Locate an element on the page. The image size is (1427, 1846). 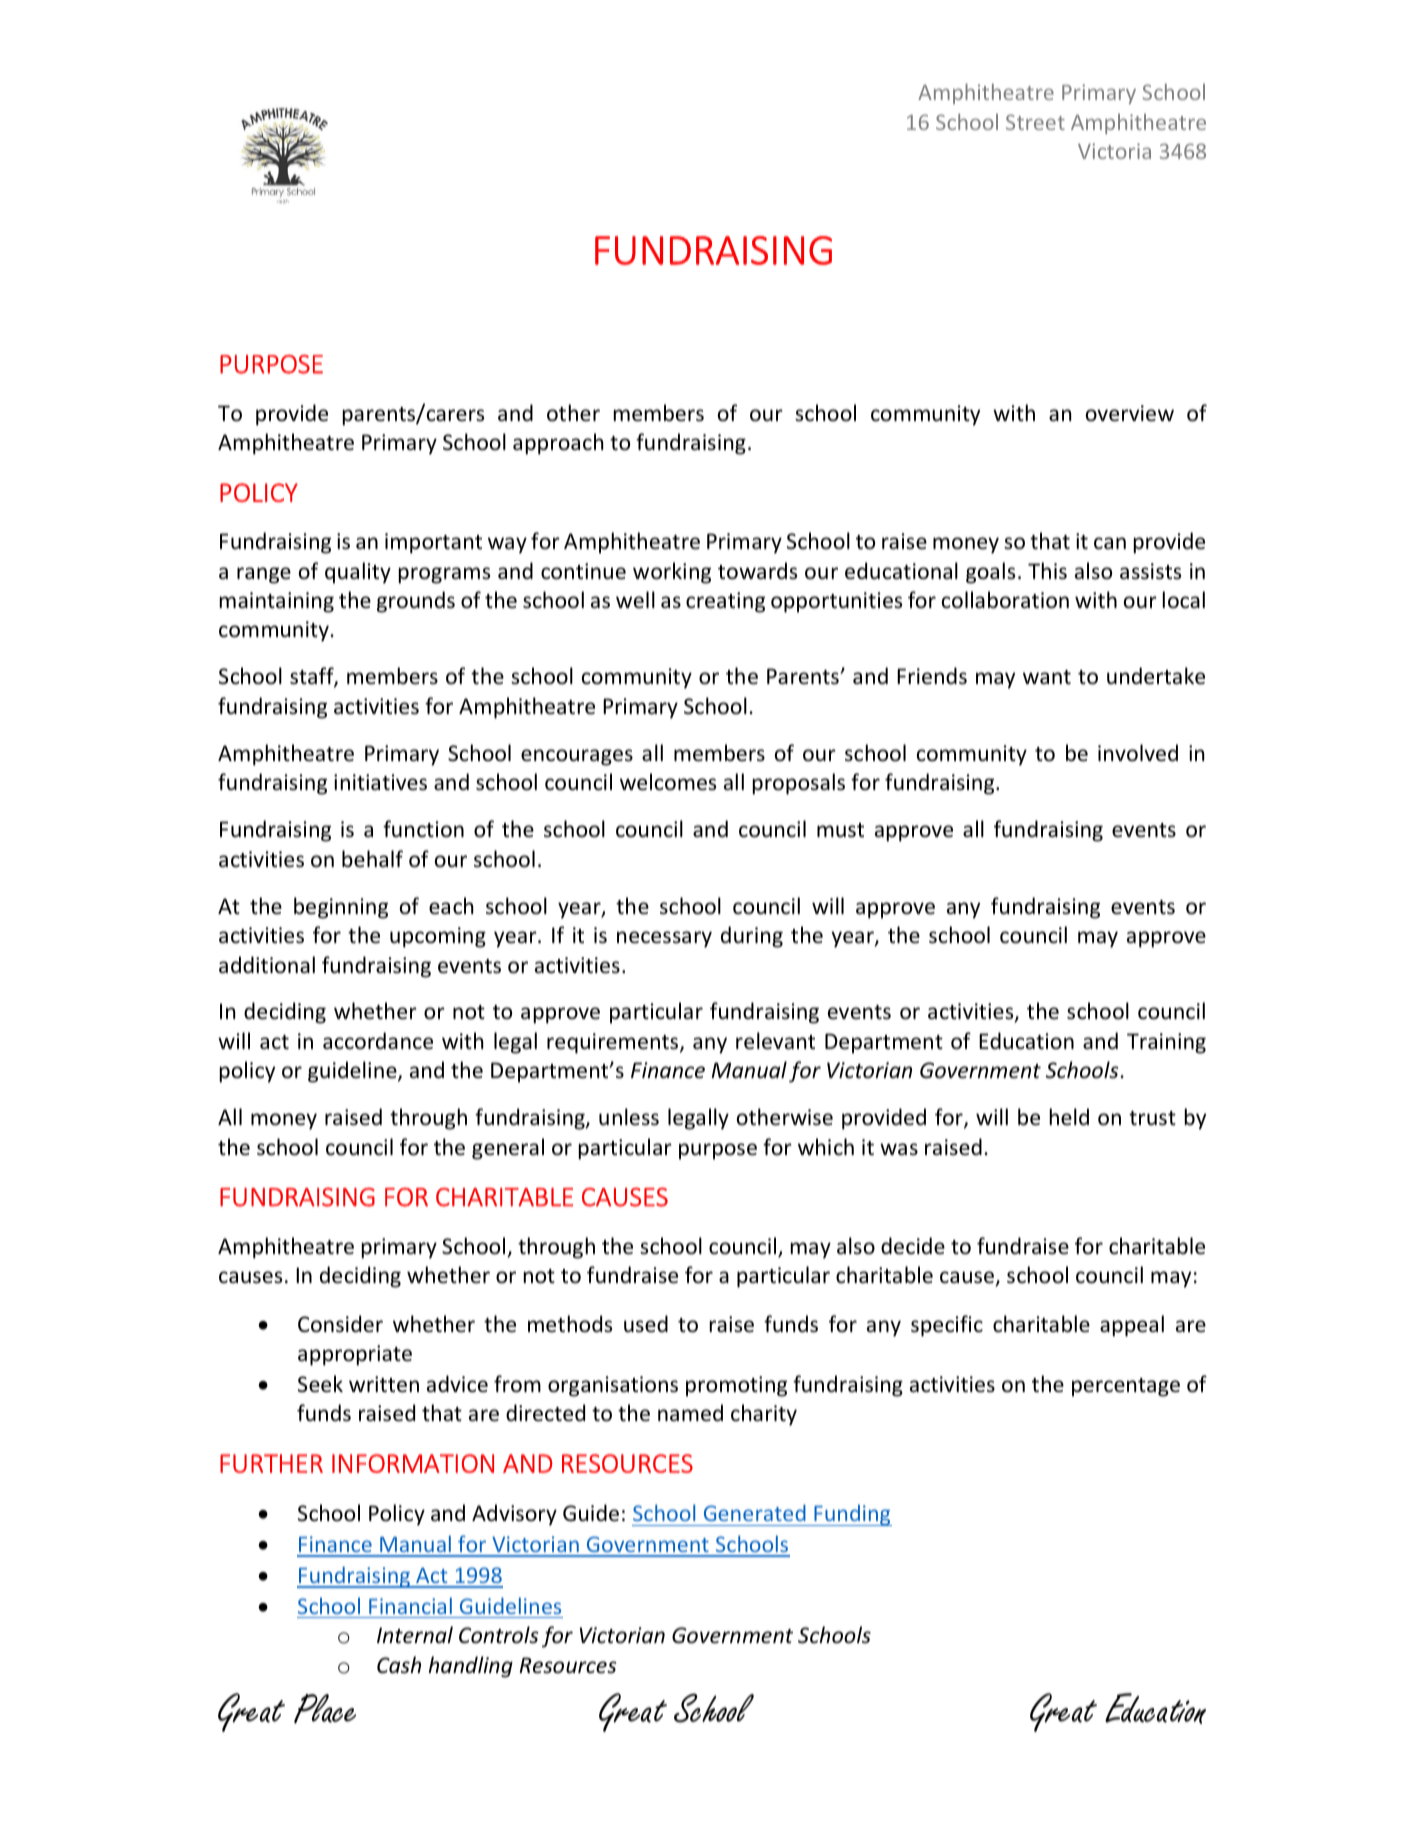
Street is located at coordinates (1035, 122).
